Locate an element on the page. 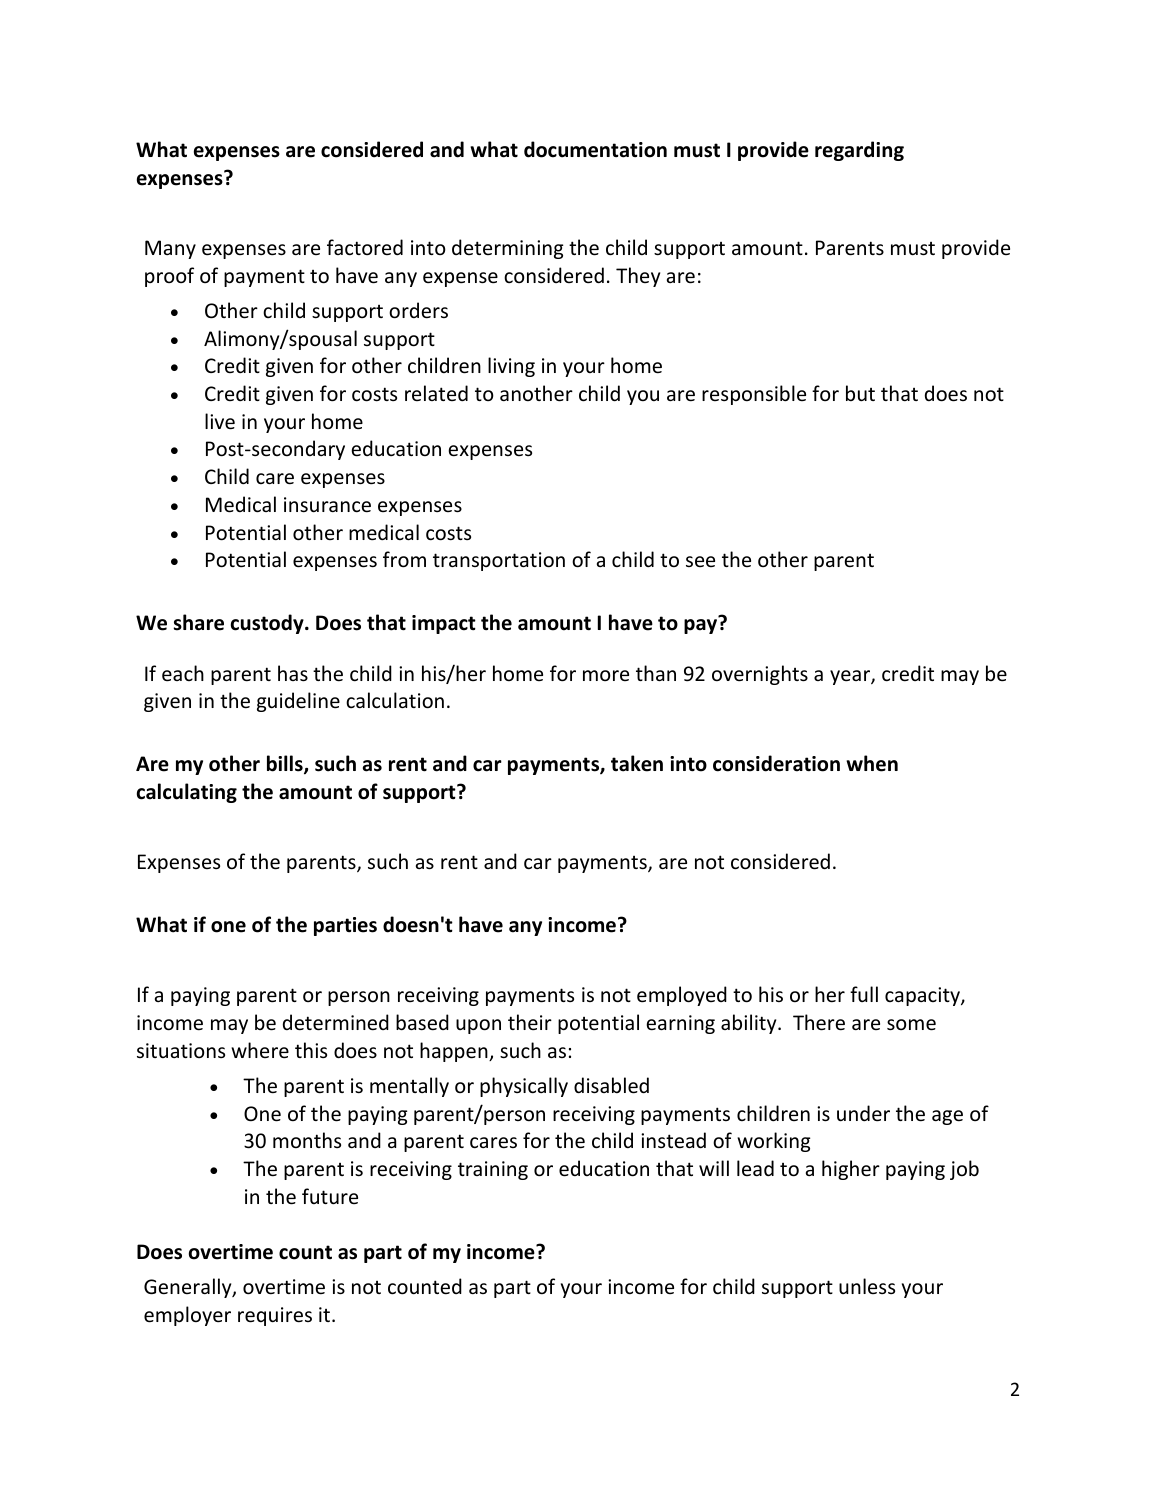  but is located at coordinates (860, 393).
